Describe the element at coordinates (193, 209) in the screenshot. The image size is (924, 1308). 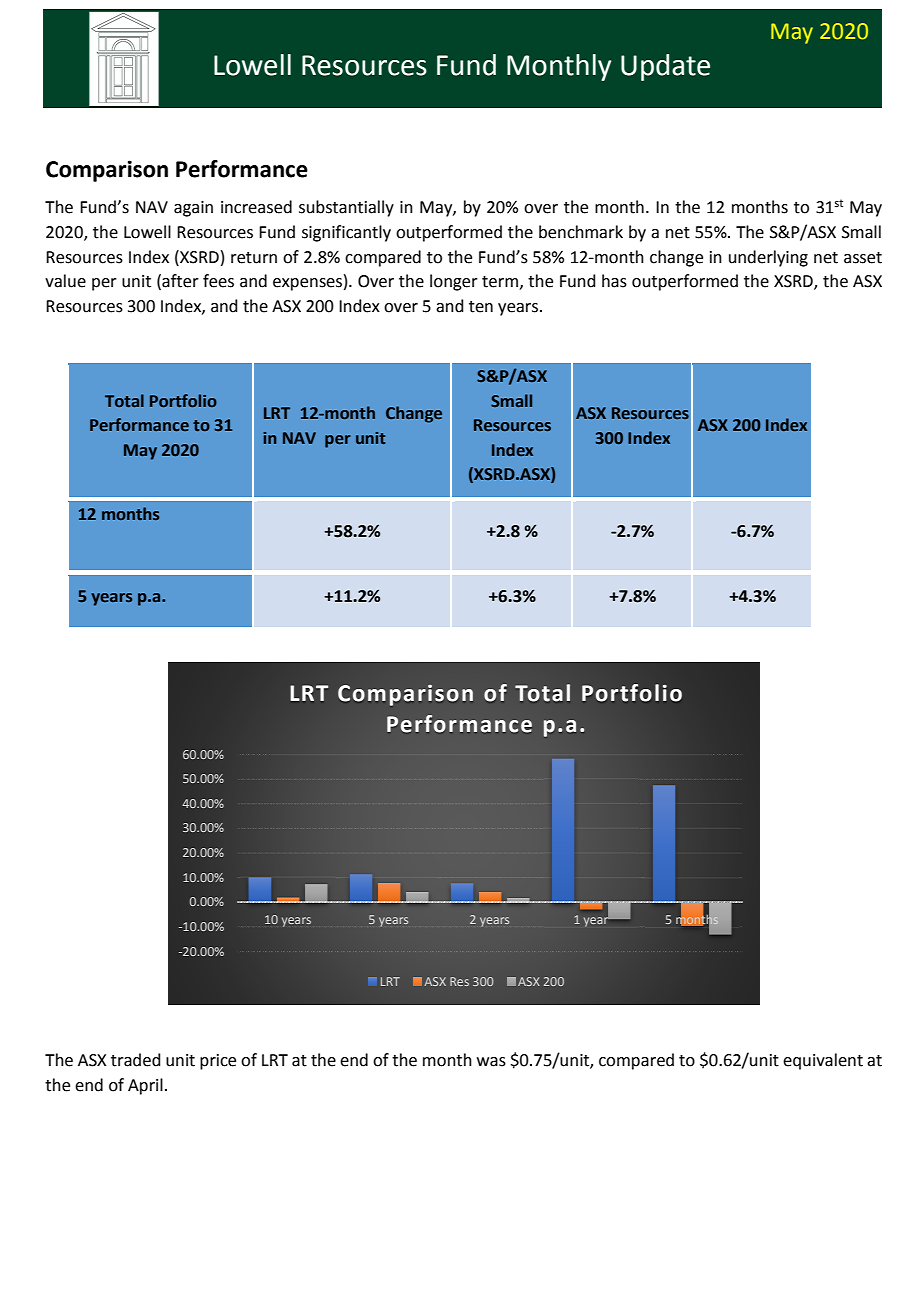
I see `again` at that location.
